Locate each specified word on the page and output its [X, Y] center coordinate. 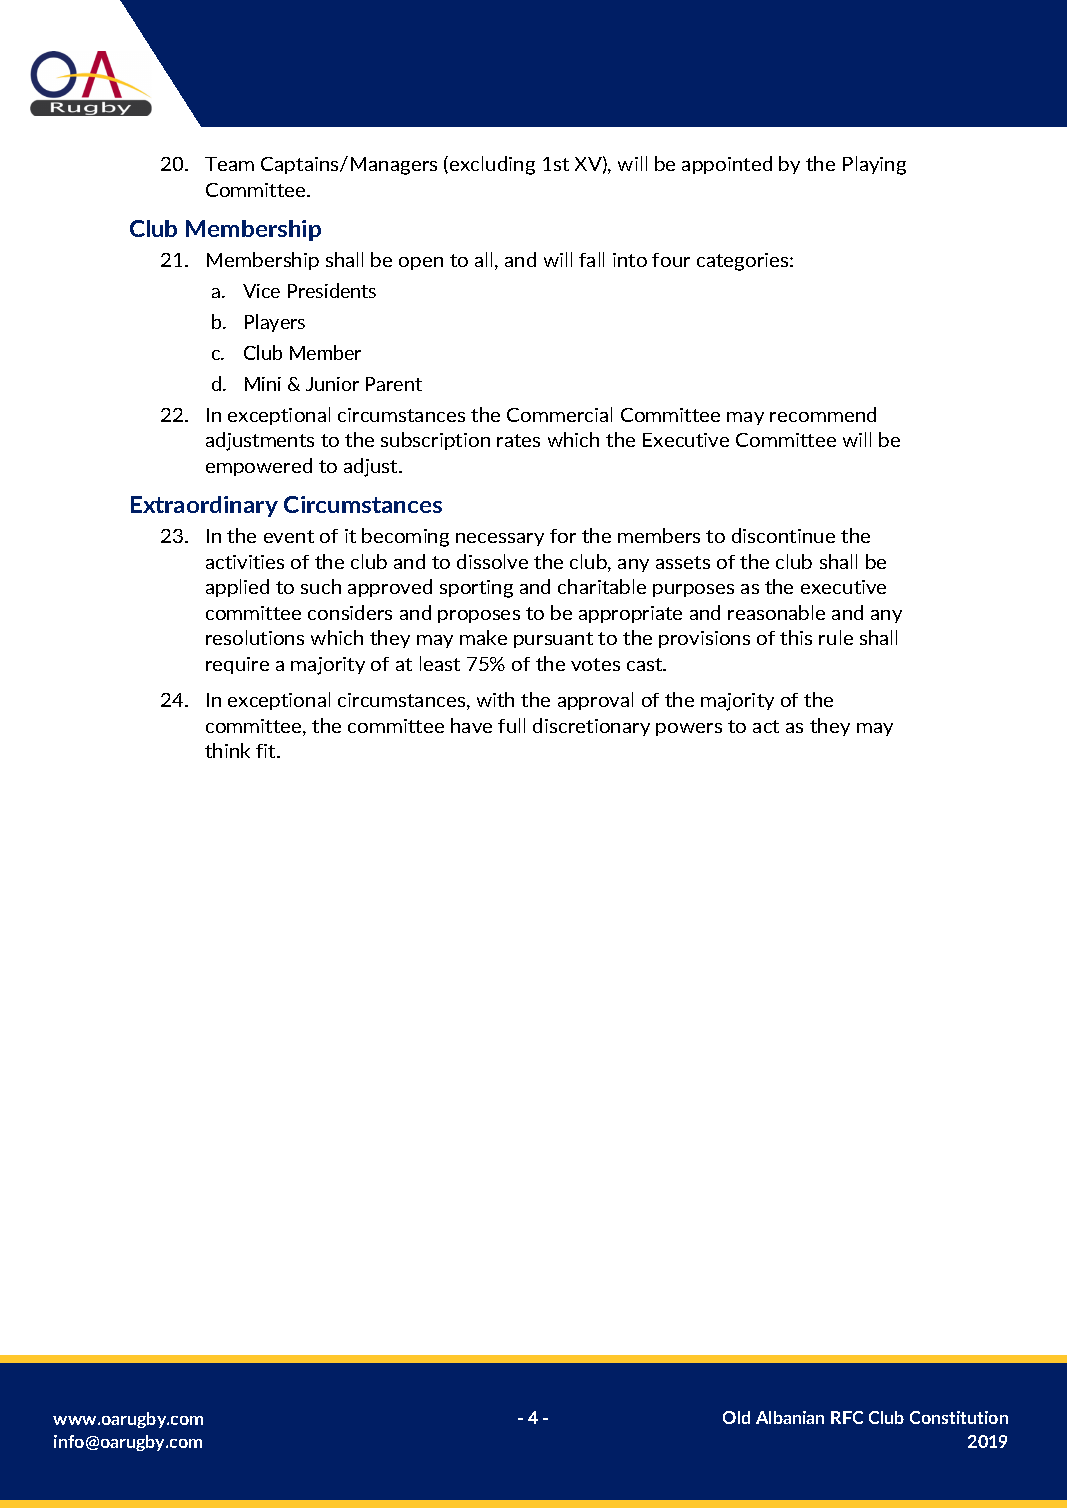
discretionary [591, 727]
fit [267, 751]
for [563, 536]
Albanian [790, 1417]
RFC [847, 1417]
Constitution [959, 1417]
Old [736, 1417]
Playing [874, 165]
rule [836, 637]
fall [591, 259]
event [289, 536]
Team [229, 164]
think [227, 750]
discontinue [783, 535]
